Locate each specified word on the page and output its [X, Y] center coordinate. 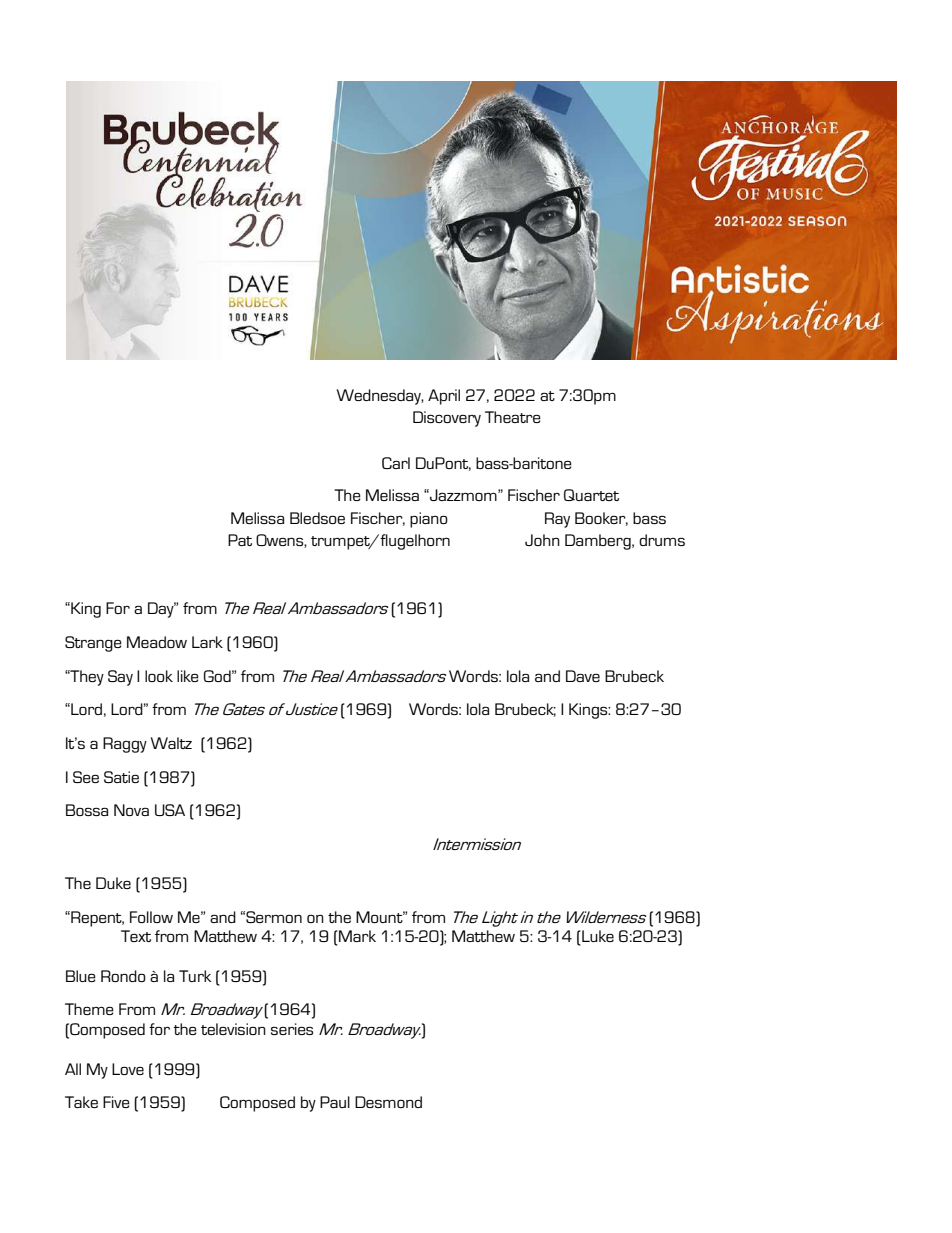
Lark [207, 642]
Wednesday [380, 397]
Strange [93, 644]
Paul [335, 1102]
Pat [240, 540]
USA [170, 810]
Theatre [513, 417]
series [292, 1029]
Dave [583, 676]
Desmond [388, 1102]
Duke [113, 883]
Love [128, 1069]
